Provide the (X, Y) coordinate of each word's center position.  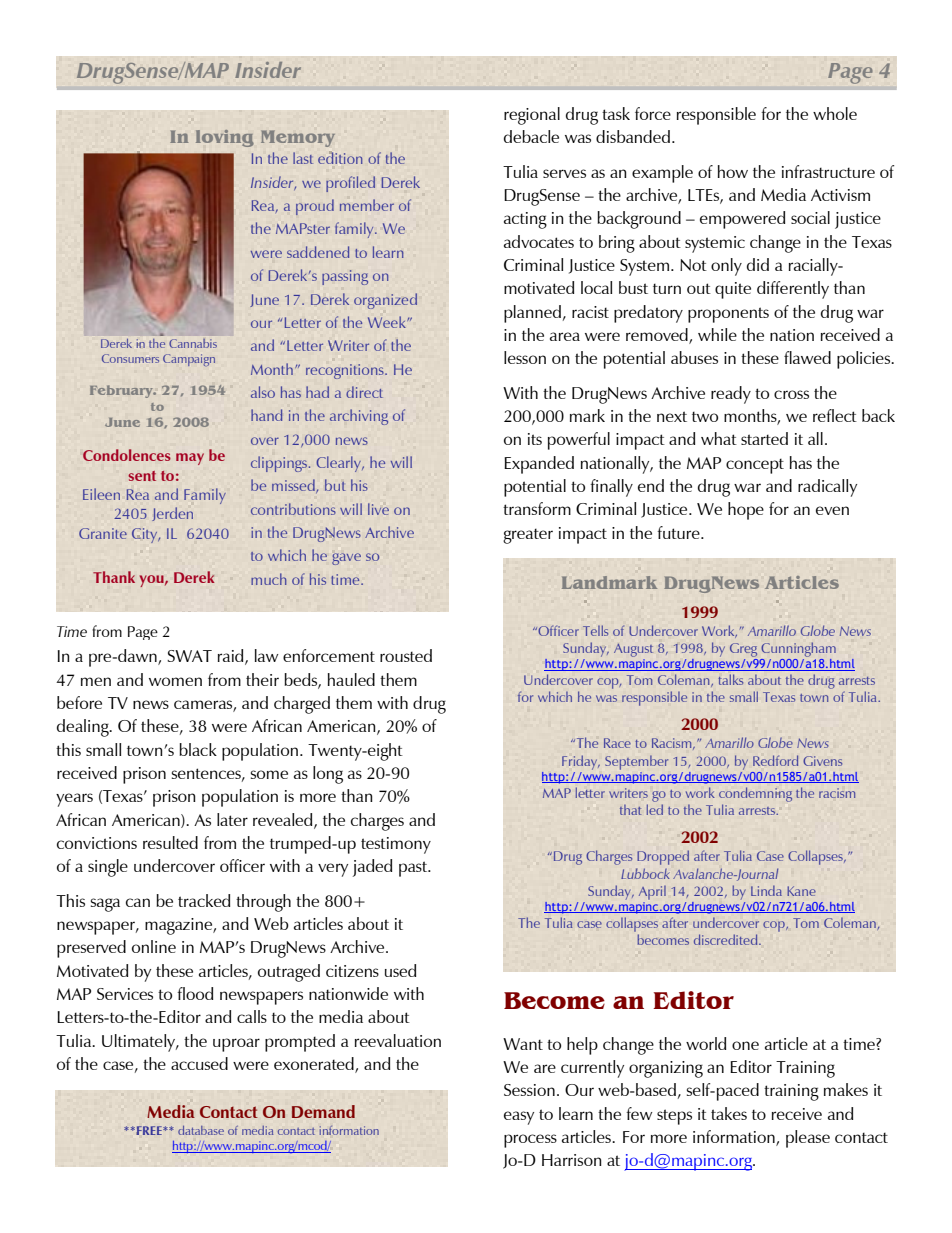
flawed (807, 357)
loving (225, 138)
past (414, 869)
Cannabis (193, 343)
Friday (581, 762)
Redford (775, 760)
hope (746, 511)
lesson (525, 357)
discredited (727, 939)
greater (528, 536)
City (146, 535)
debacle (531, 136)
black (198, 749)
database (201, 1130)
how (733, 171)
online (154, 946)
